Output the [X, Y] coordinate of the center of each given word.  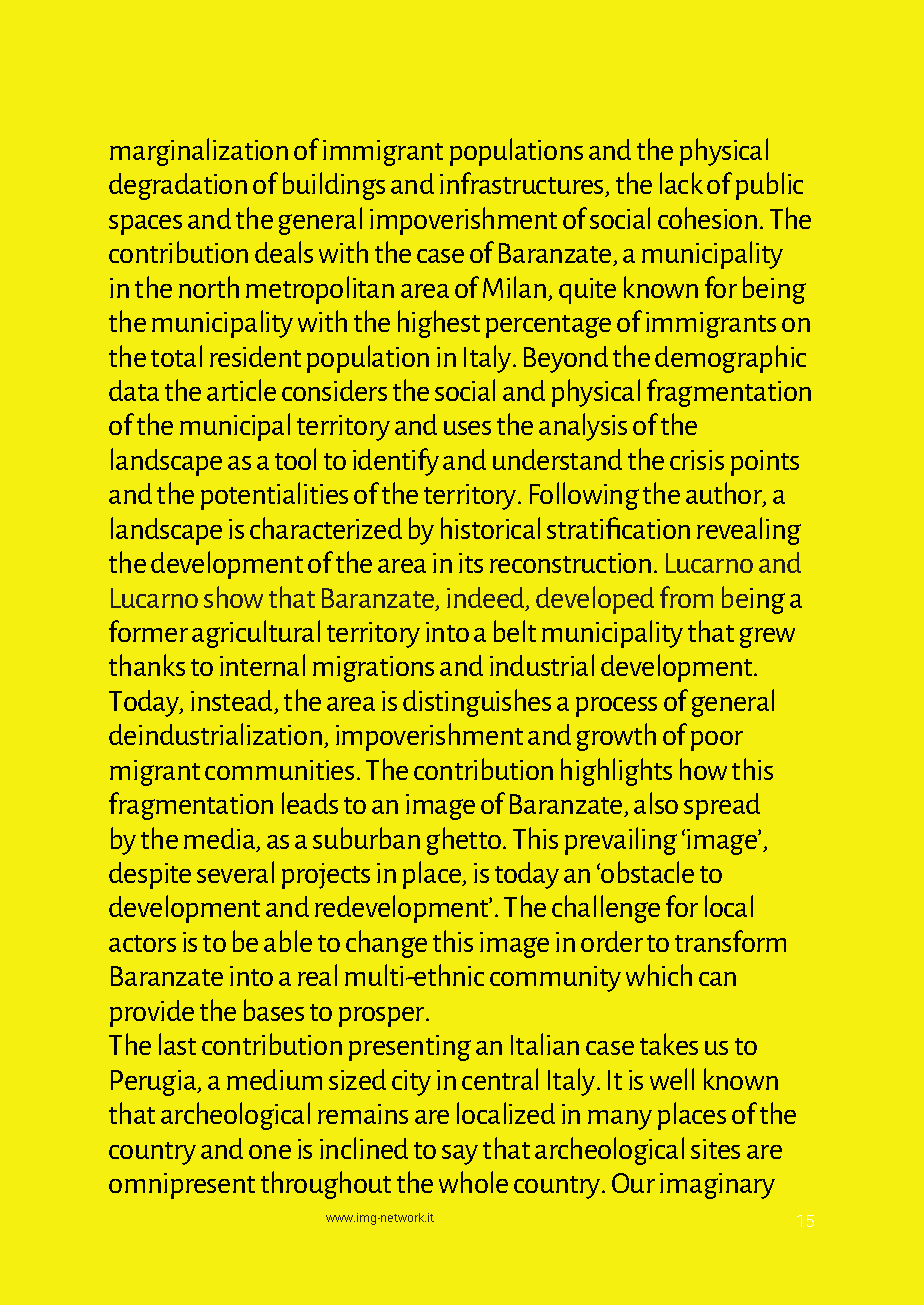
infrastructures [523, 184]
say [460, 1155]
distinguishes [477, 703]
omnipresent [182, 1186]
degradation [178, 186]
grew [767, 637]
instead [233, 702]
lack [681, 183]
